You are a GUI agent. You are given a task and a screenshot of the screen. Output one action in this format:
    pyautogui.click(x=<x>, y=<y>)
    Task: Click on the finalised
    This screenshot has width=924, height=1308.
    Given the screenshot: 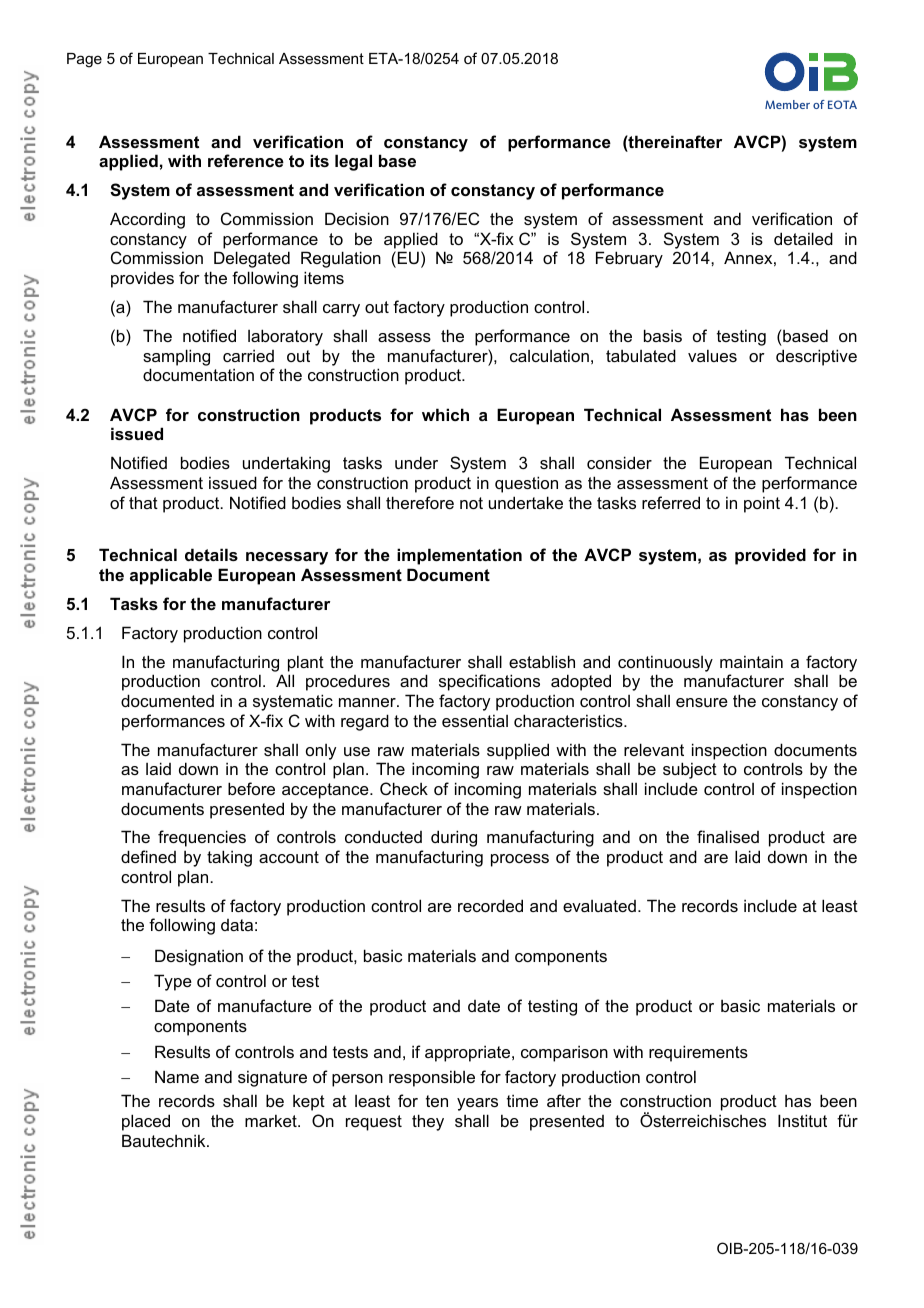 What is the action you would take?
    pyautogui.click(x=728, y=836)
